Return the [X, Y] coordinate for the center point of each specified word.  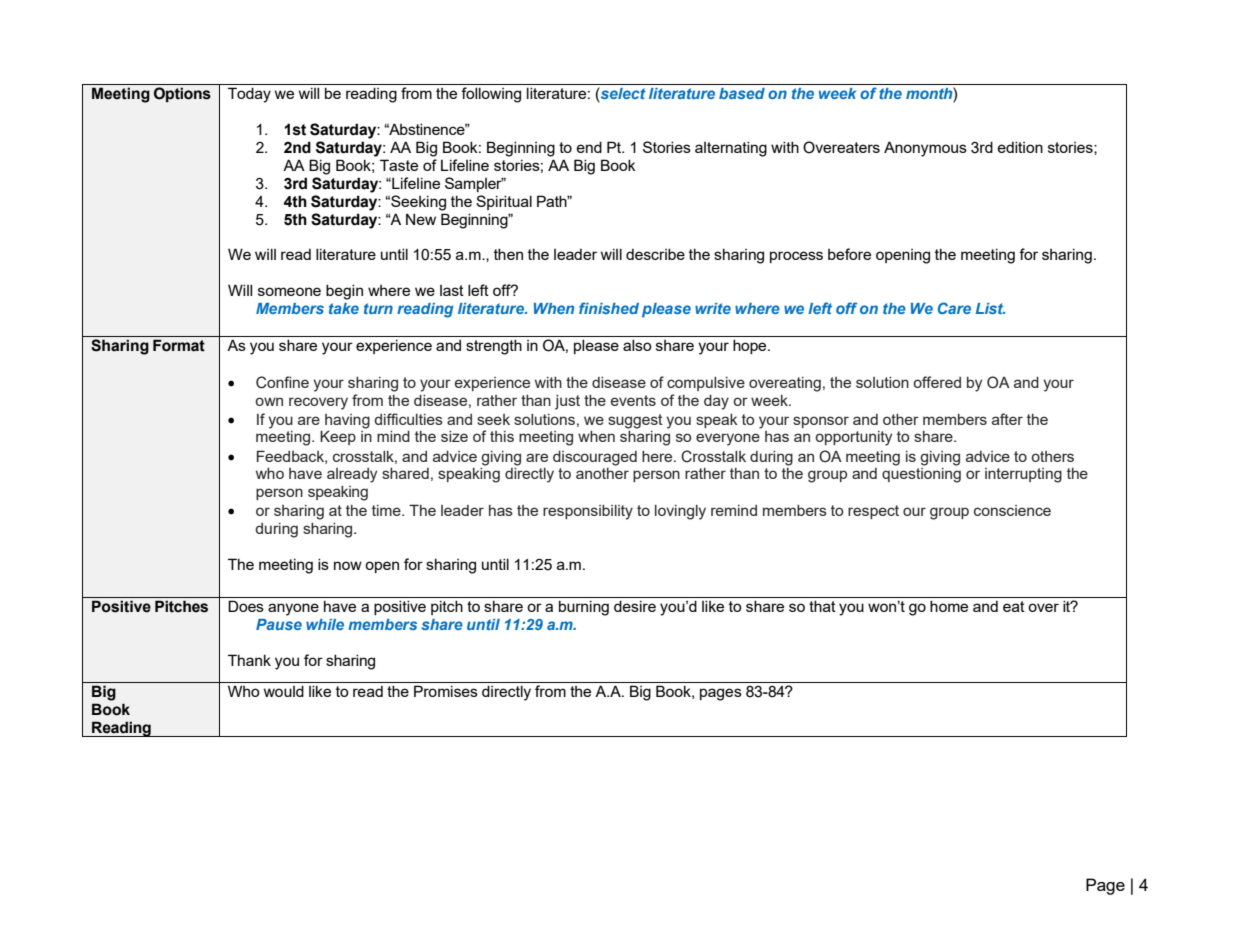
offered [937, 382]
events [633, 400]
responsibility [588, 512]
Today [249, 95]
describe [655, 254]
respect [873, 512]
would [284, 691]
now [348, 565]
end [589, 147]
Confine [282, 382]
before [849, 254]
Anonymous [925, 149]
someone [289, 291]
